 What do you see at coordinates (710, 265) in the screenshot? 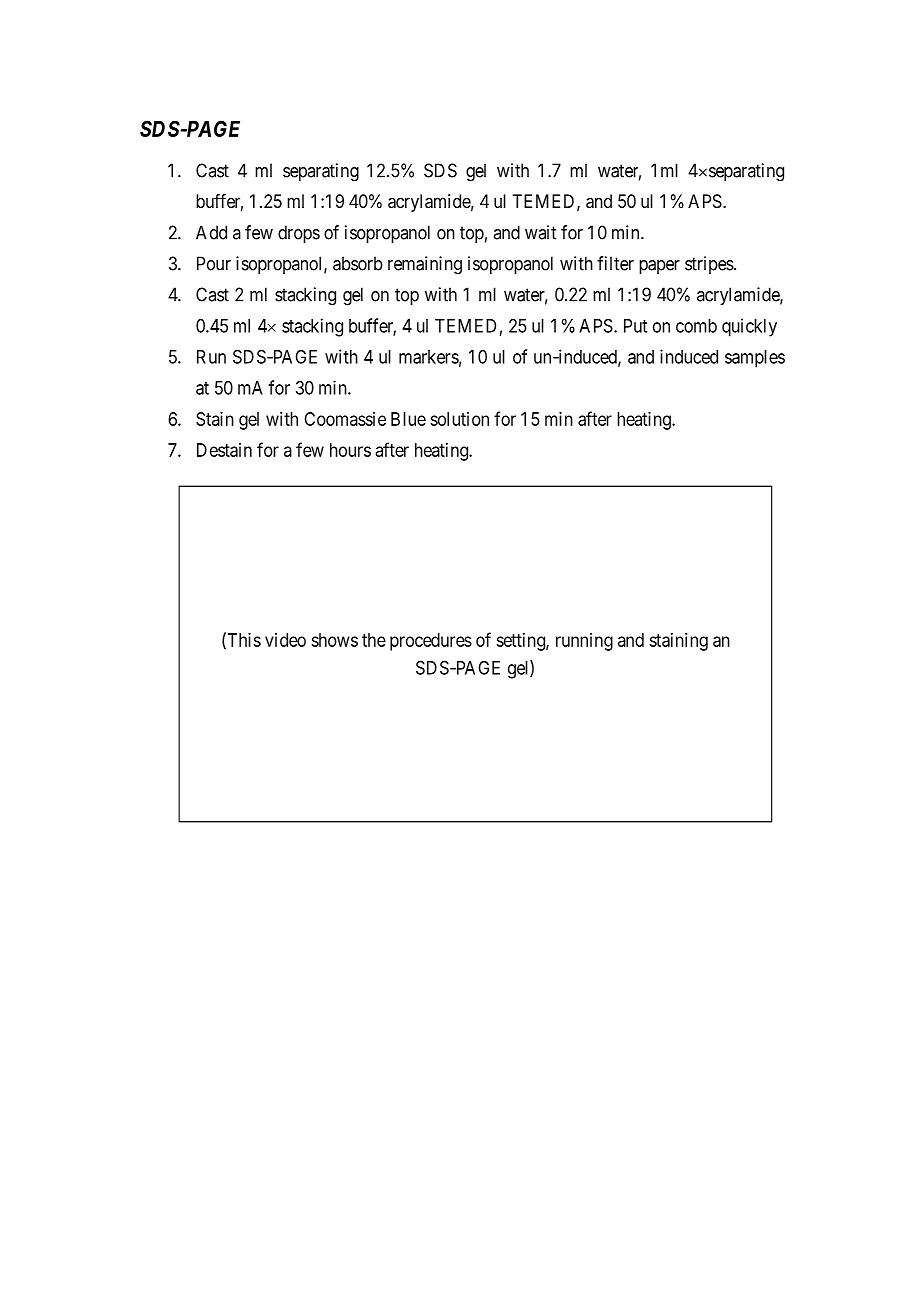
I see `stripes` at bounding box center [710, 265].
